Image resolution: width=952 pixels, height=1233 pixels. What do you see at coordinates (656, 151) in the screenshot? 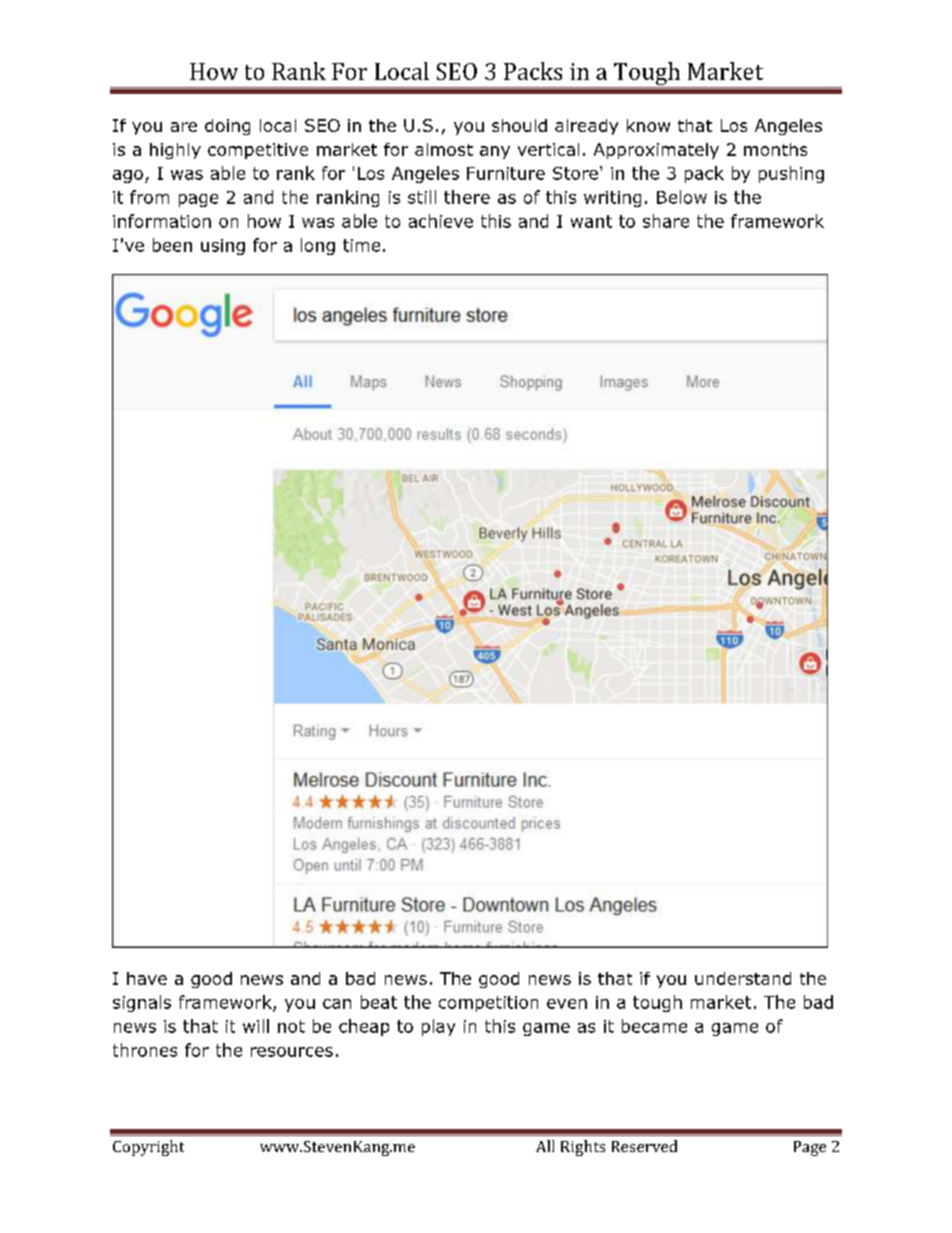
I see `Approximately` at bounding box center [656, 151].
